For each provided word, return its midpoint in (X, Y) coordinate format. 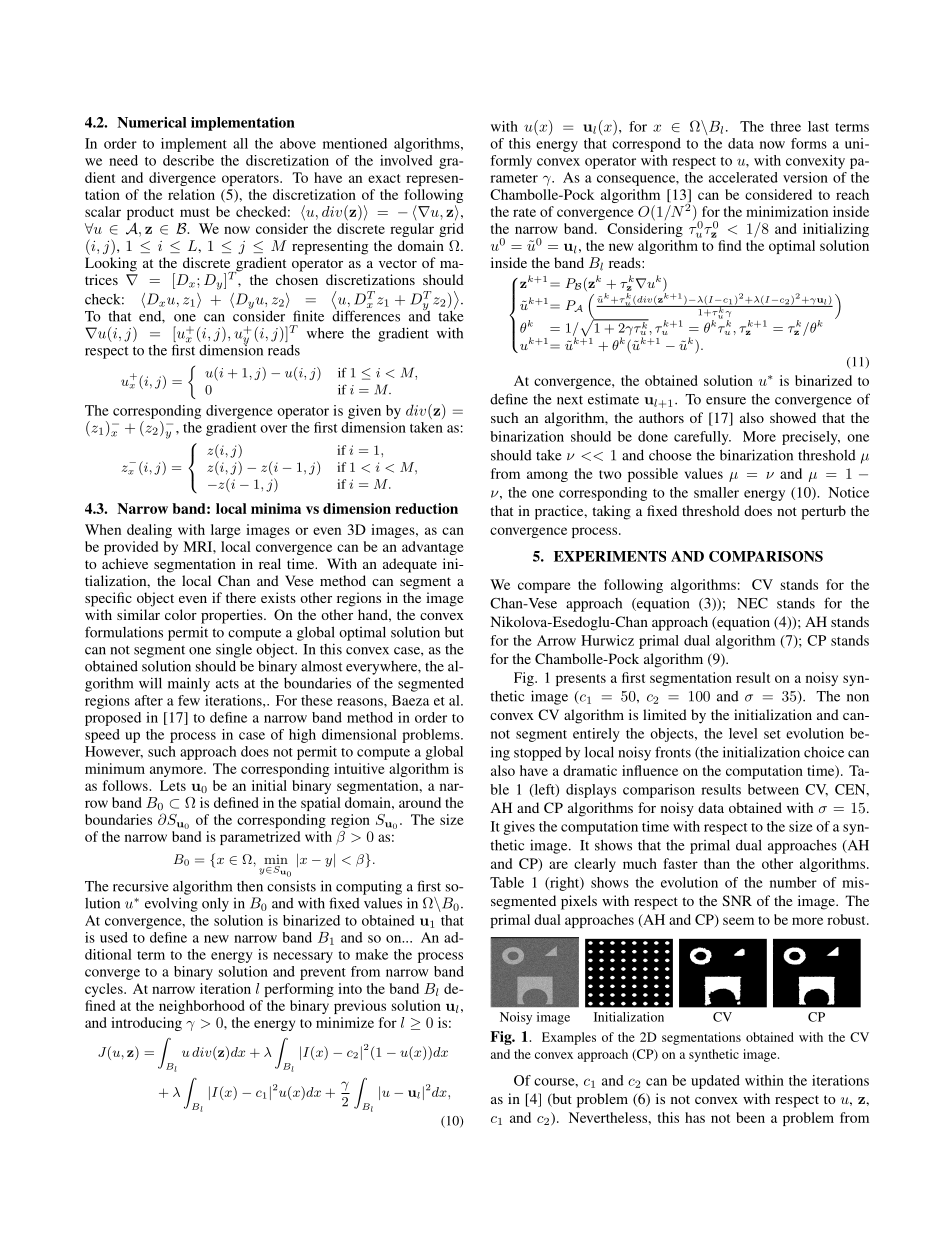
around (420, 802)
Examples (569, 1038)
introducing (146, 1024)
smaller (716, 492)
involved (406, 160)
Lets (173, 785)
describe (188, 160)
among (547, 476)
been (750, 1117)
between (773, 789)
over (273, 429)
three (785, 126)
